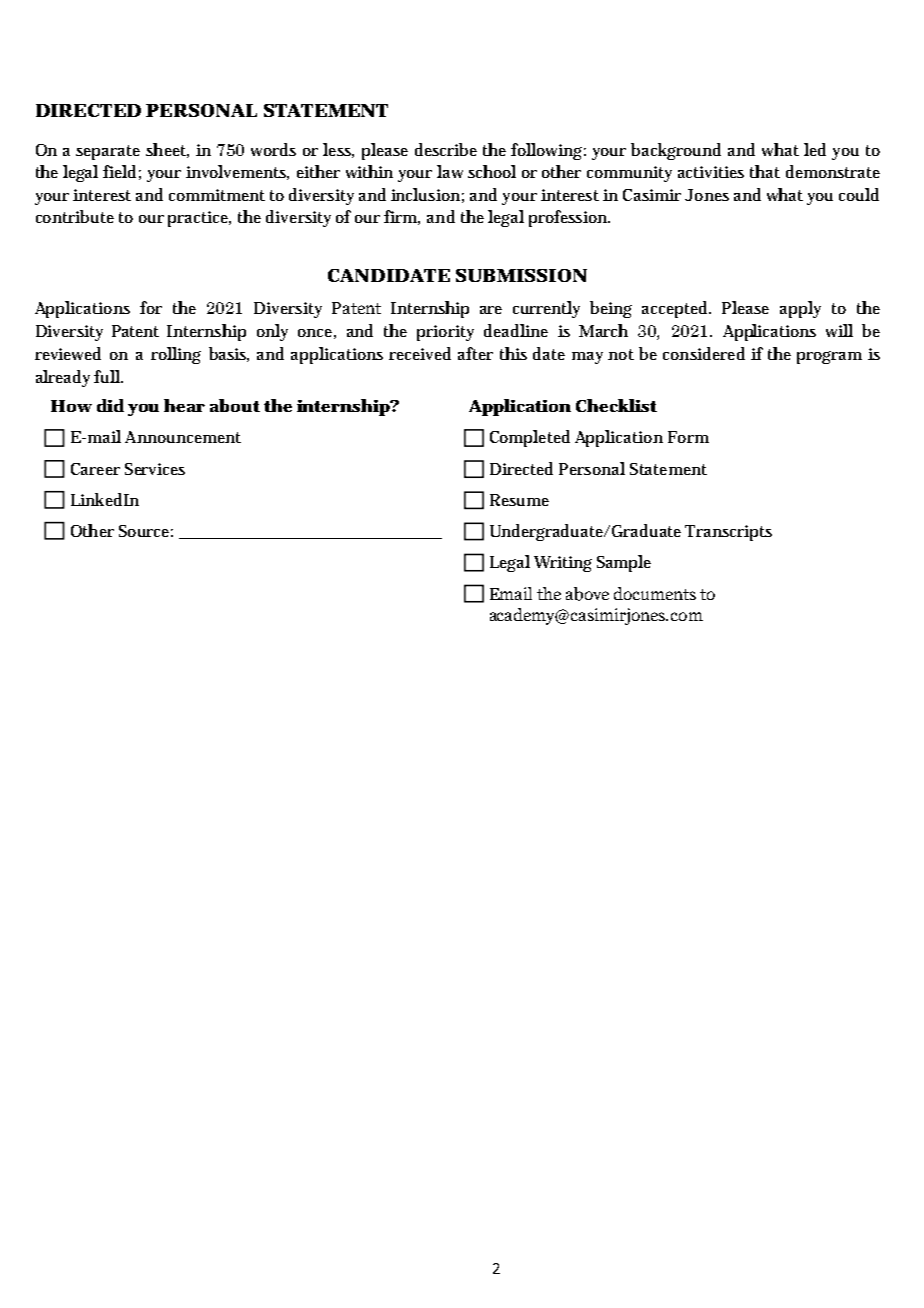 The image size is (924, 1308). I want to click on Completed, so click(530, 438).
